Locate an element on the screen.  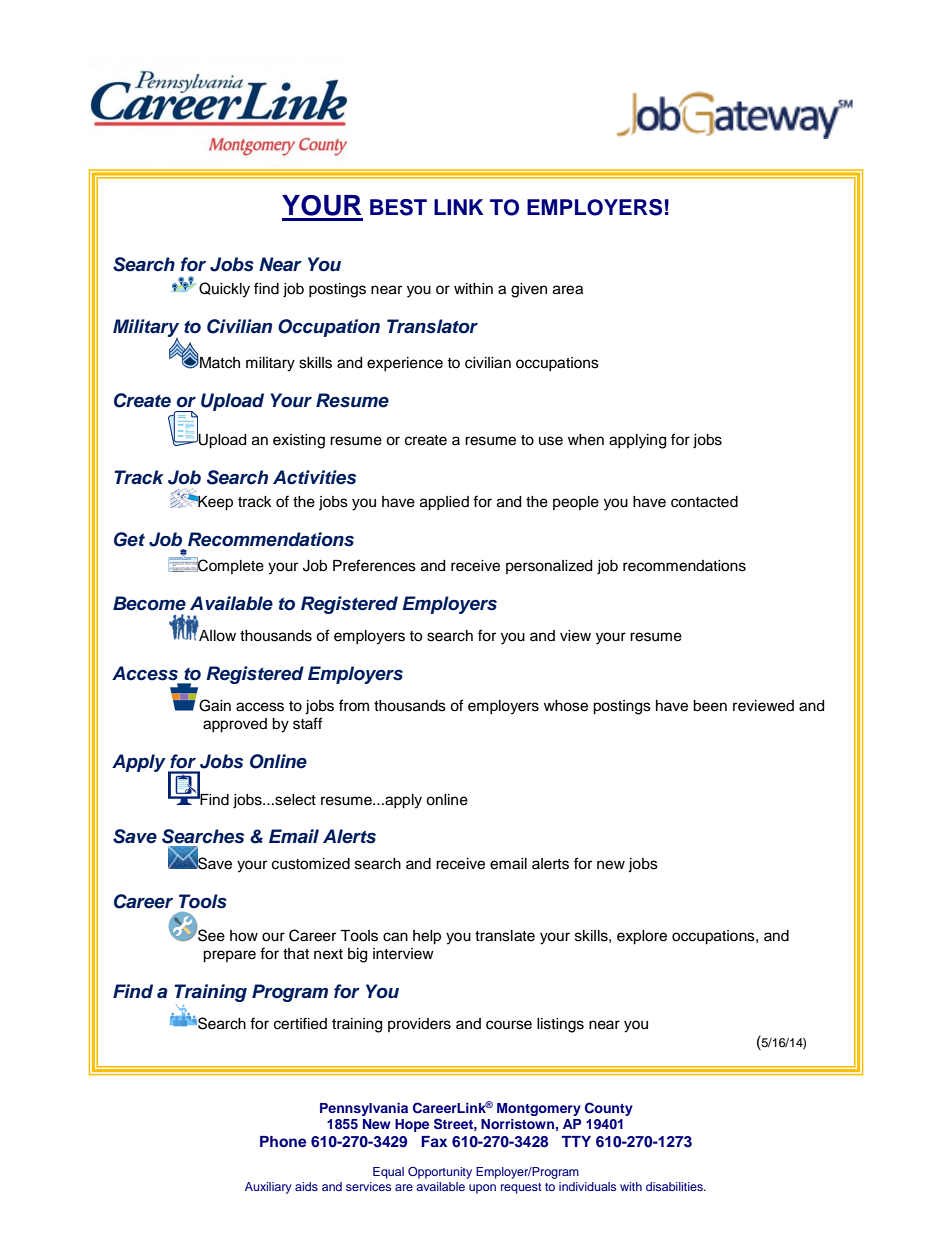
how is located at coordinates (244, 936).
